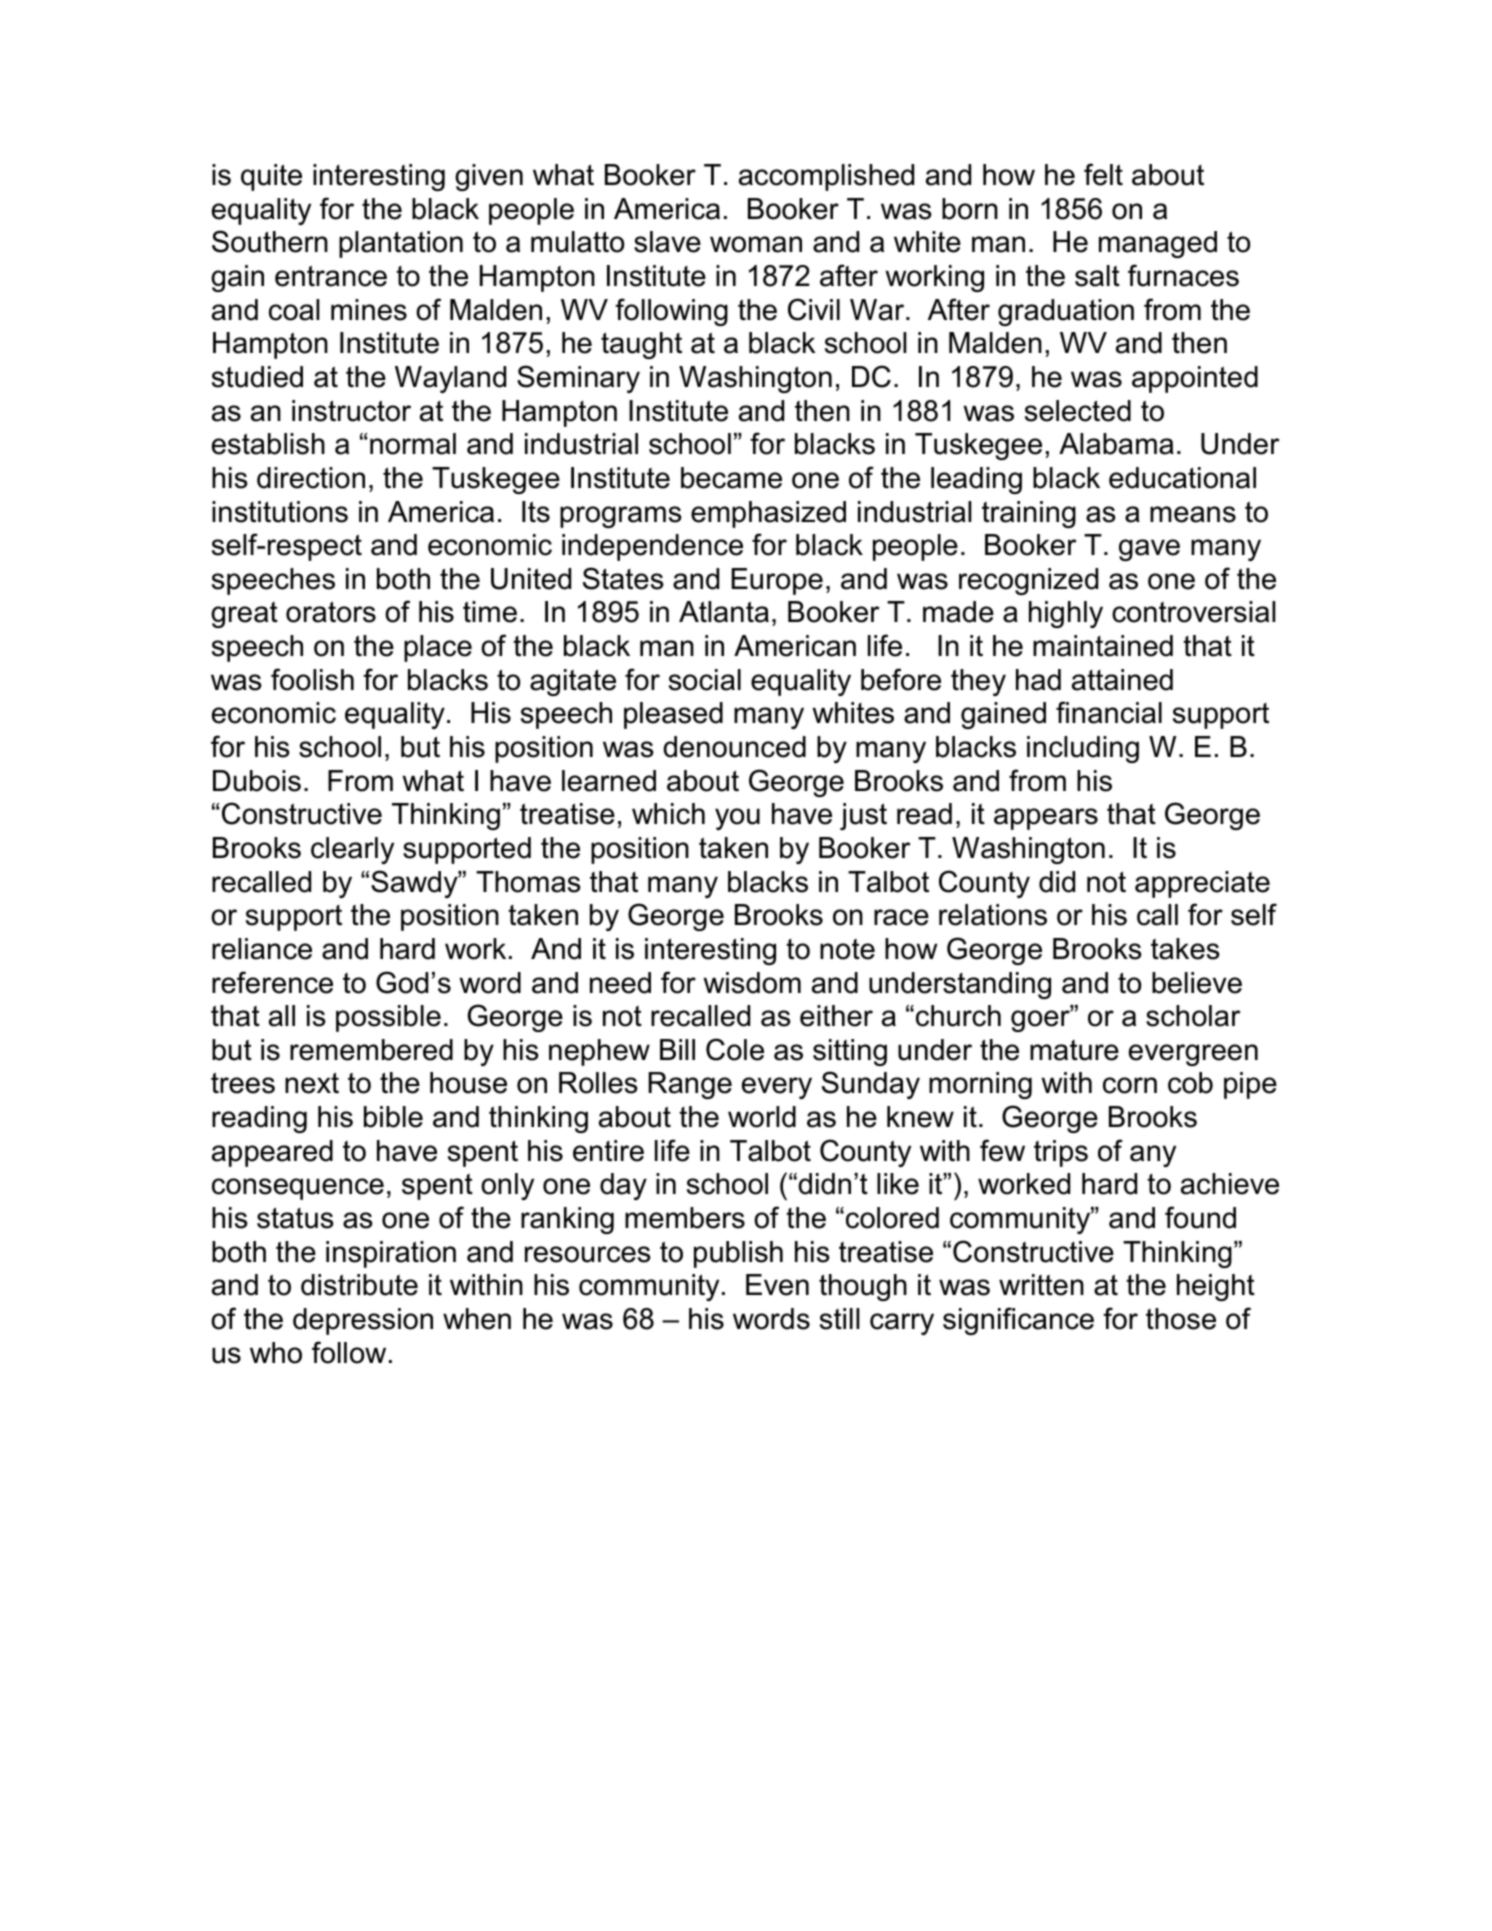 The width and height of the screenshot is (1492, 1931). I want to click on takes, so click(1185, 949).
